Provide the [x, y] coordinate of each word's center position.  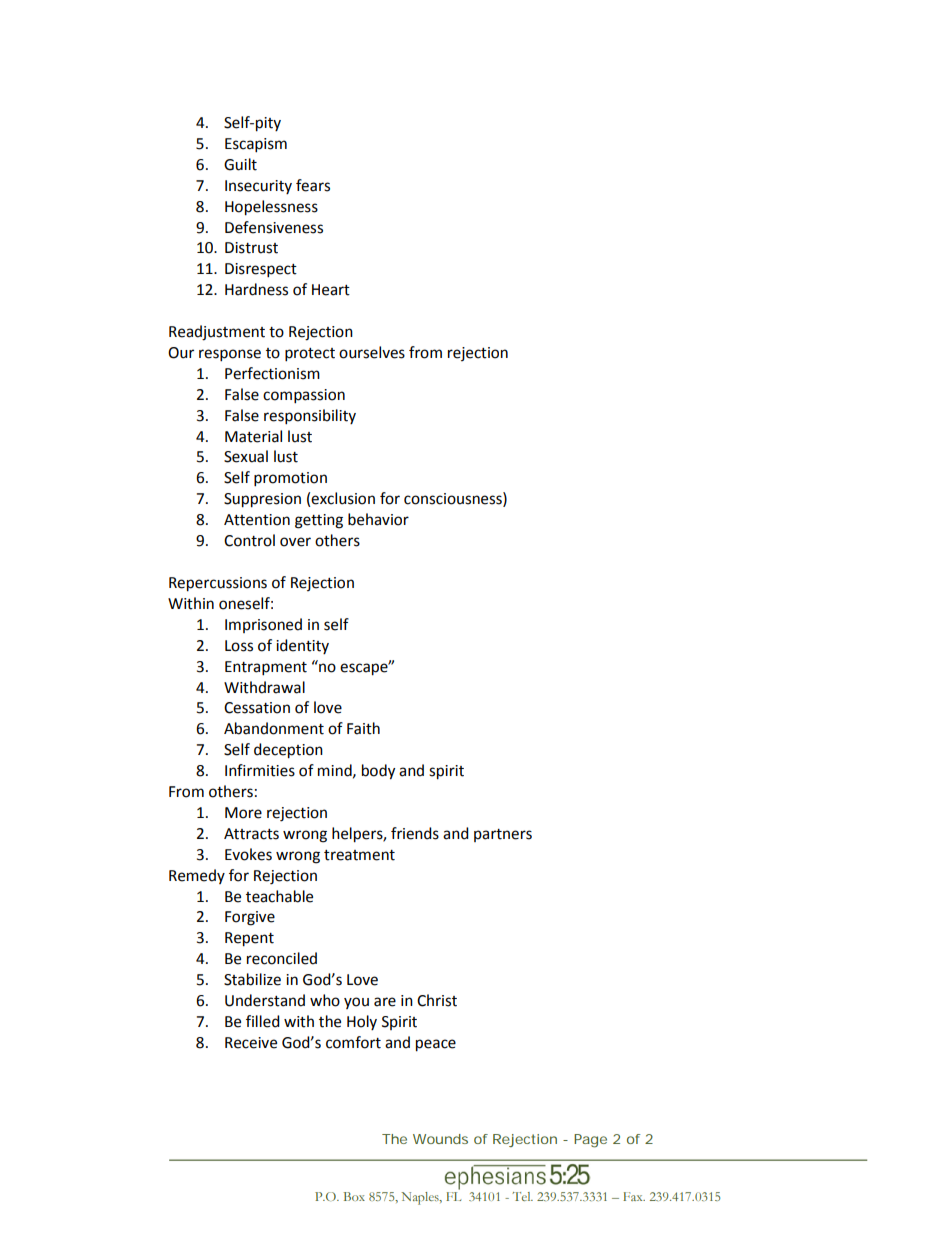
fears [313, 185]
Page [590, 1141]
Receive [251, 1043]
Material [253, 436]
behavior [378, 519]
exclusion [343, 498]
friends [415, 833]
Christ [437, 1000]
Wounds [440, 1139]
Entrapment [266, 668]
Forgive [250, 918]
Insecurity [258, 187]
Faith [363, 728]
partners [503, 835]
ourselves [372, 352]
